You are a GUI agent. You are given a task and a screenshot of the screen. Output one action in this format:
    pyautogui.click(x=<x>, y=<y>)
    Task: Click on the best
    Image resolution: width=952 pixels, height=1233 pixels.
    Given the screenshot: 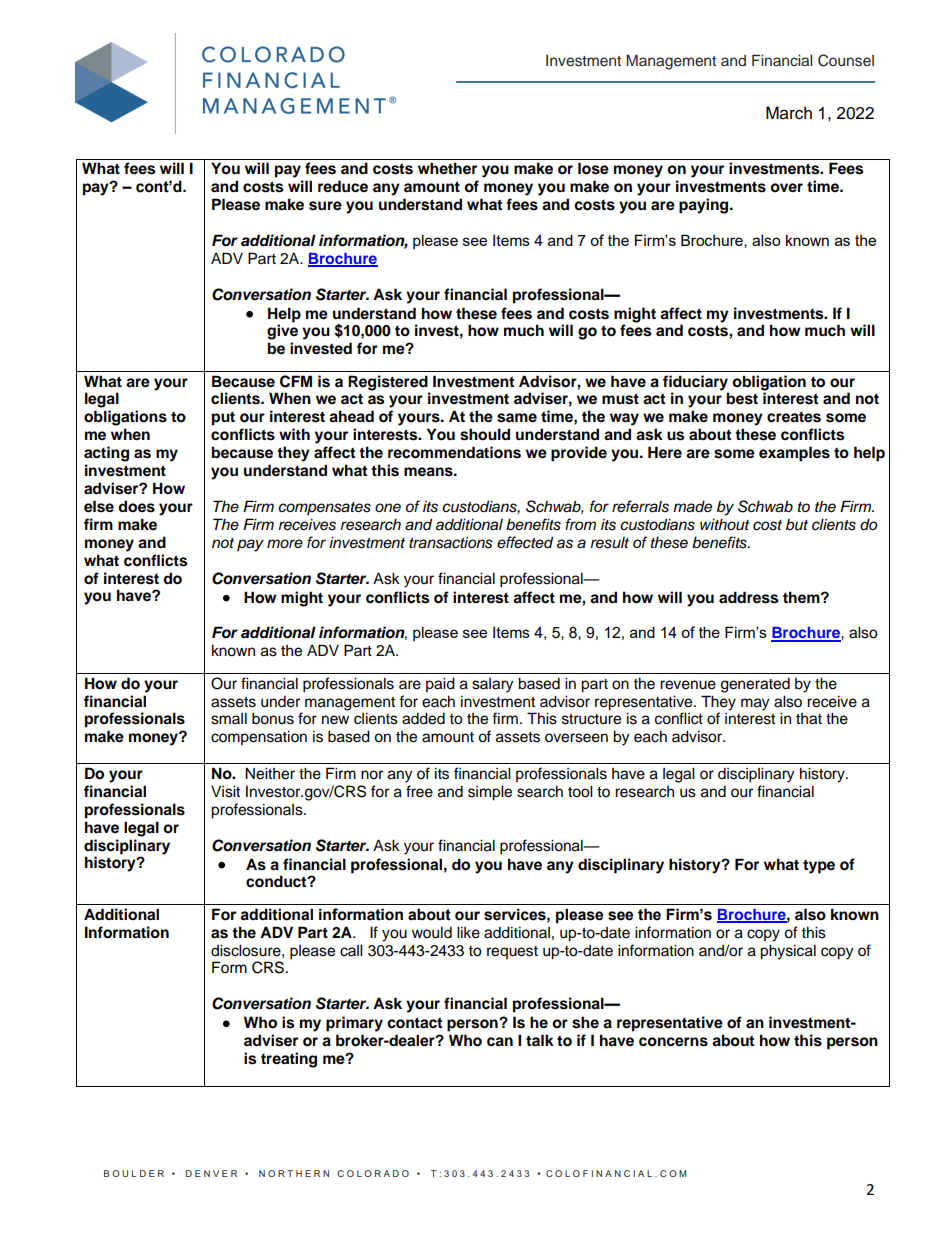 What is the action you would take?
    pyautogui.click(x=742, y=398)
